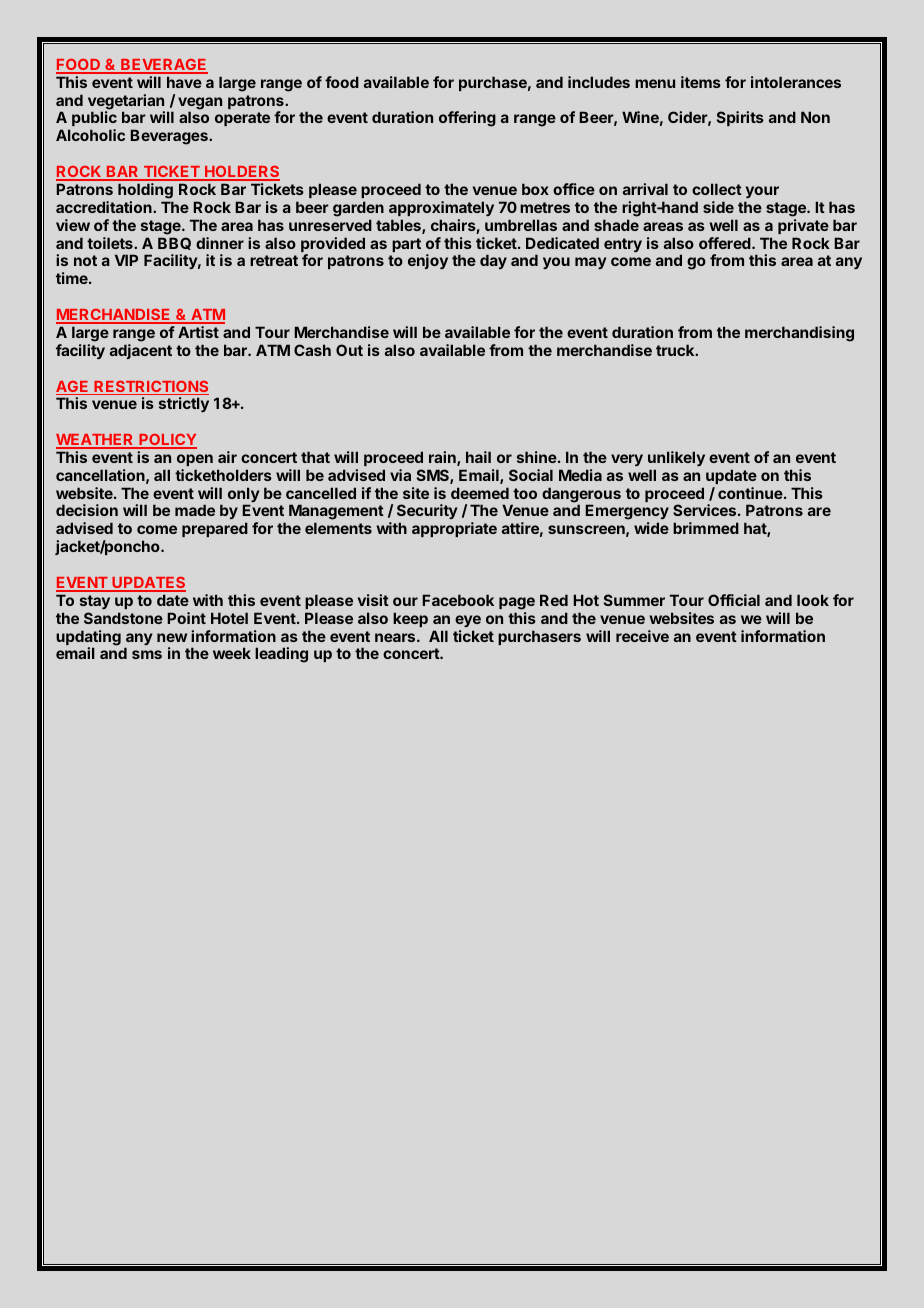  I want to click on new, so click(172, 637).
